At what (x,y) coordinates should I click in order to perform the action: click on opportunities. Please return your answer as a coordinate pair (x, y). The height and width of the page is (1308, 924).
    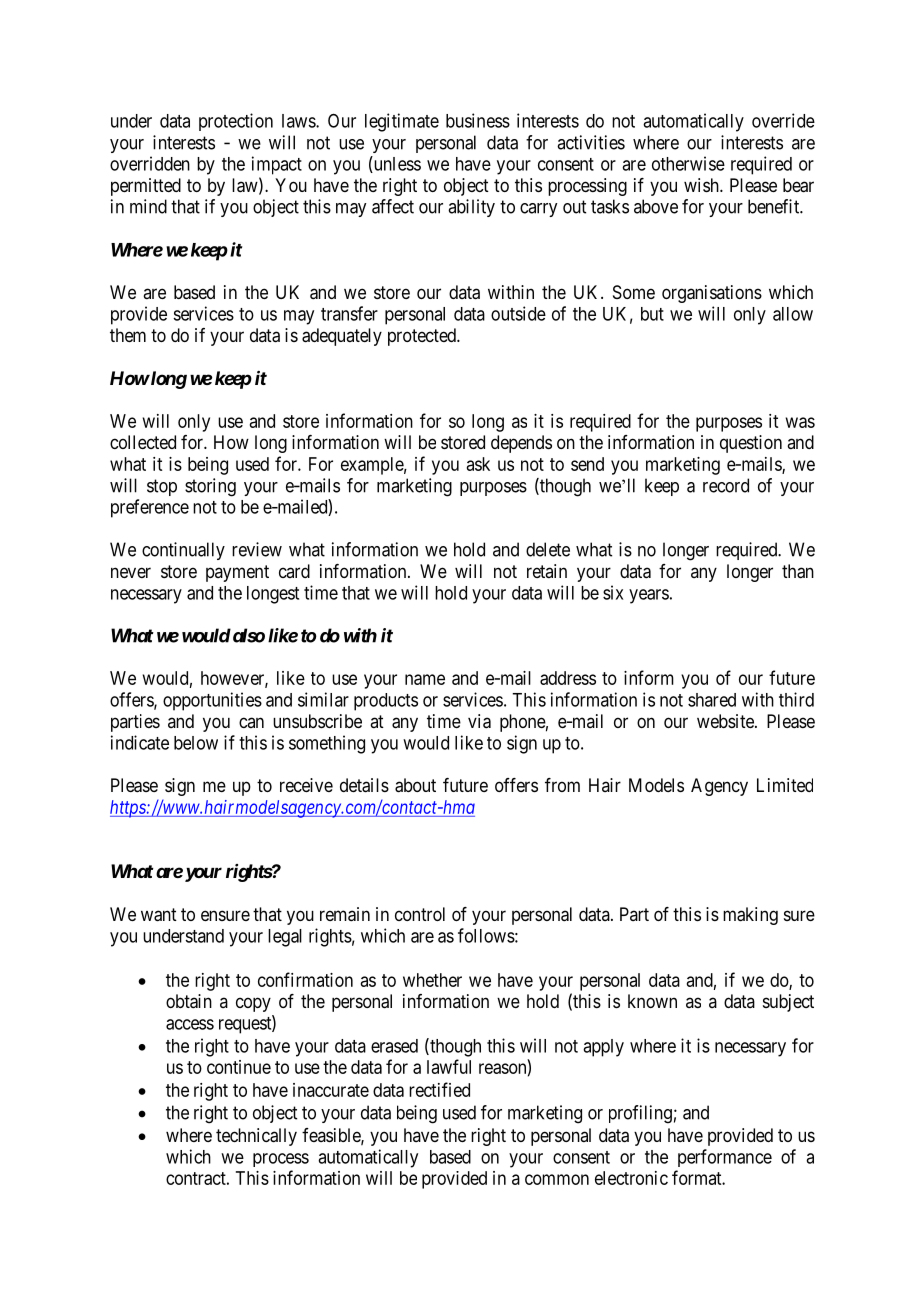
    Looking at the image, I should click on (212, 701).
